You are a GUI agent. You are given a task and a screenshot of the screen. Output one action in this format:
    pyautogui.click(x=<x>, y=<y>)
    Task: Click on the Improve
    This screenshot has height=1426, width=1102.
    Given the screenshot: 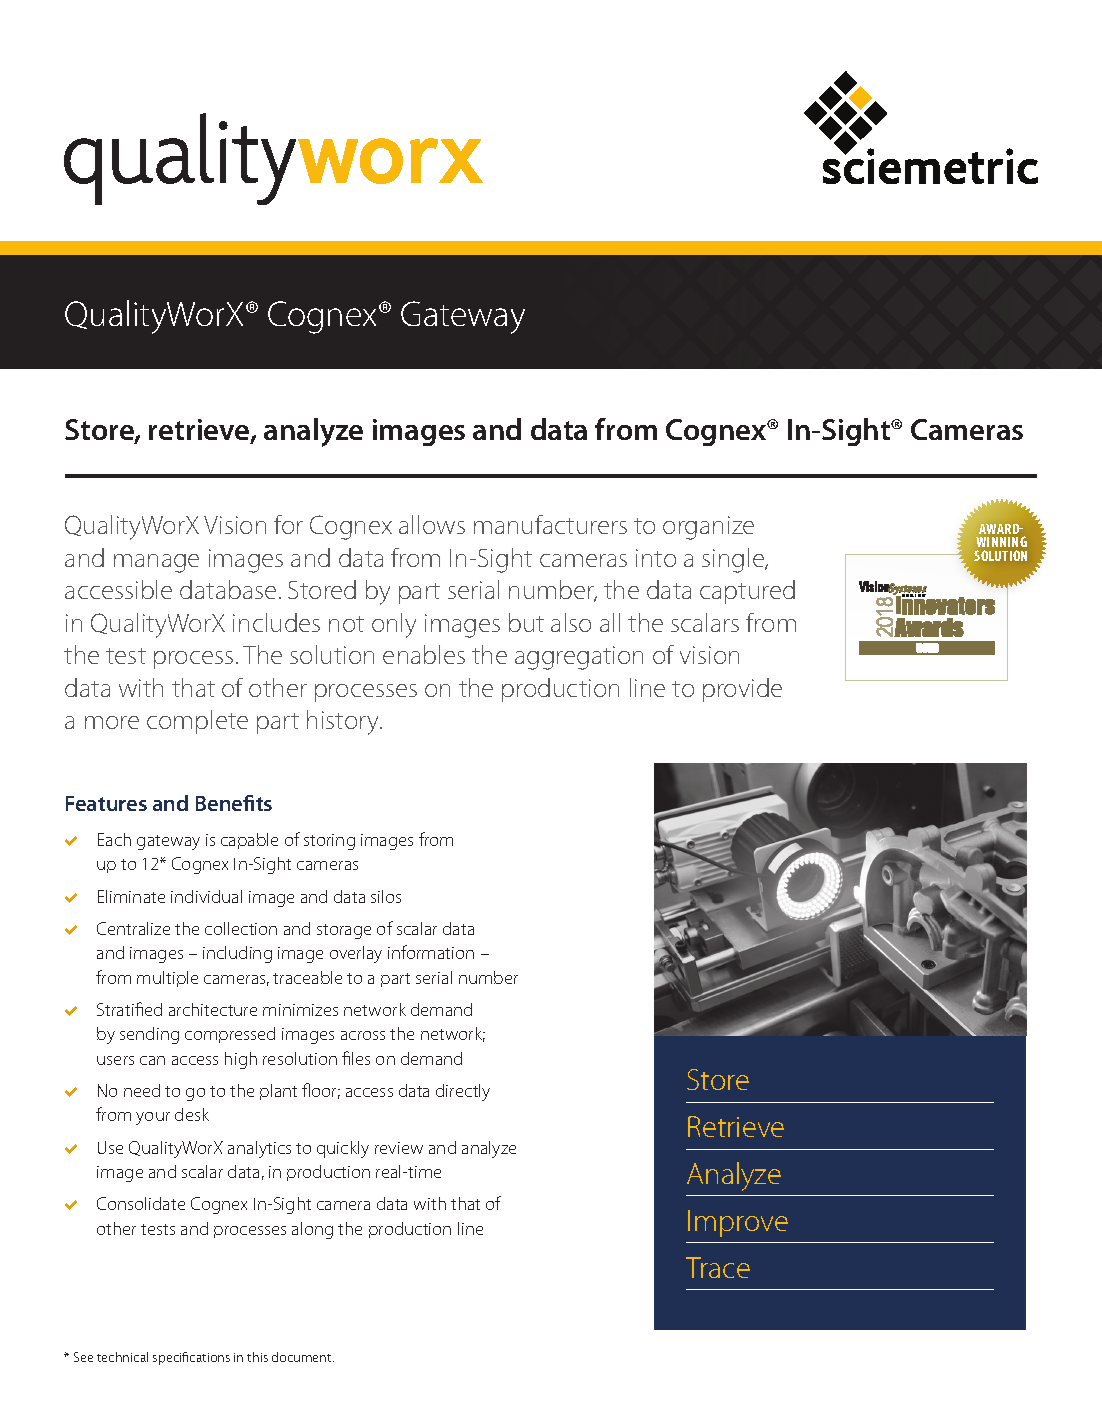 What is the action you would take?
    pyautogui.click(x=738, y=1223)
